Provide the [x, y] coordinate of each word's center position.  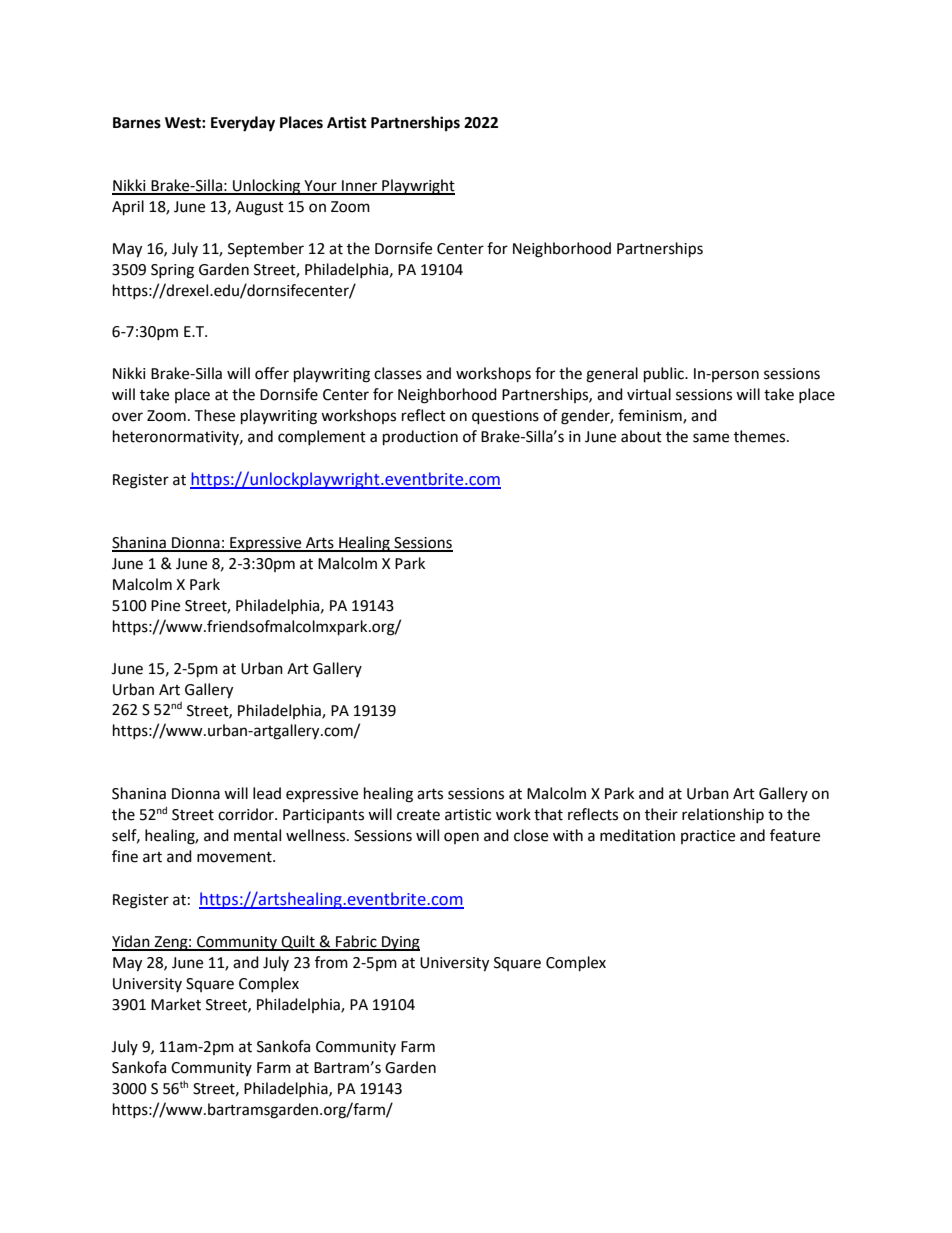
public [665, 375]
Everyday [243, 124]
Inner [360, 187]
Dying [400, 943]
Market [176, 1004]
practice [708, 837]
